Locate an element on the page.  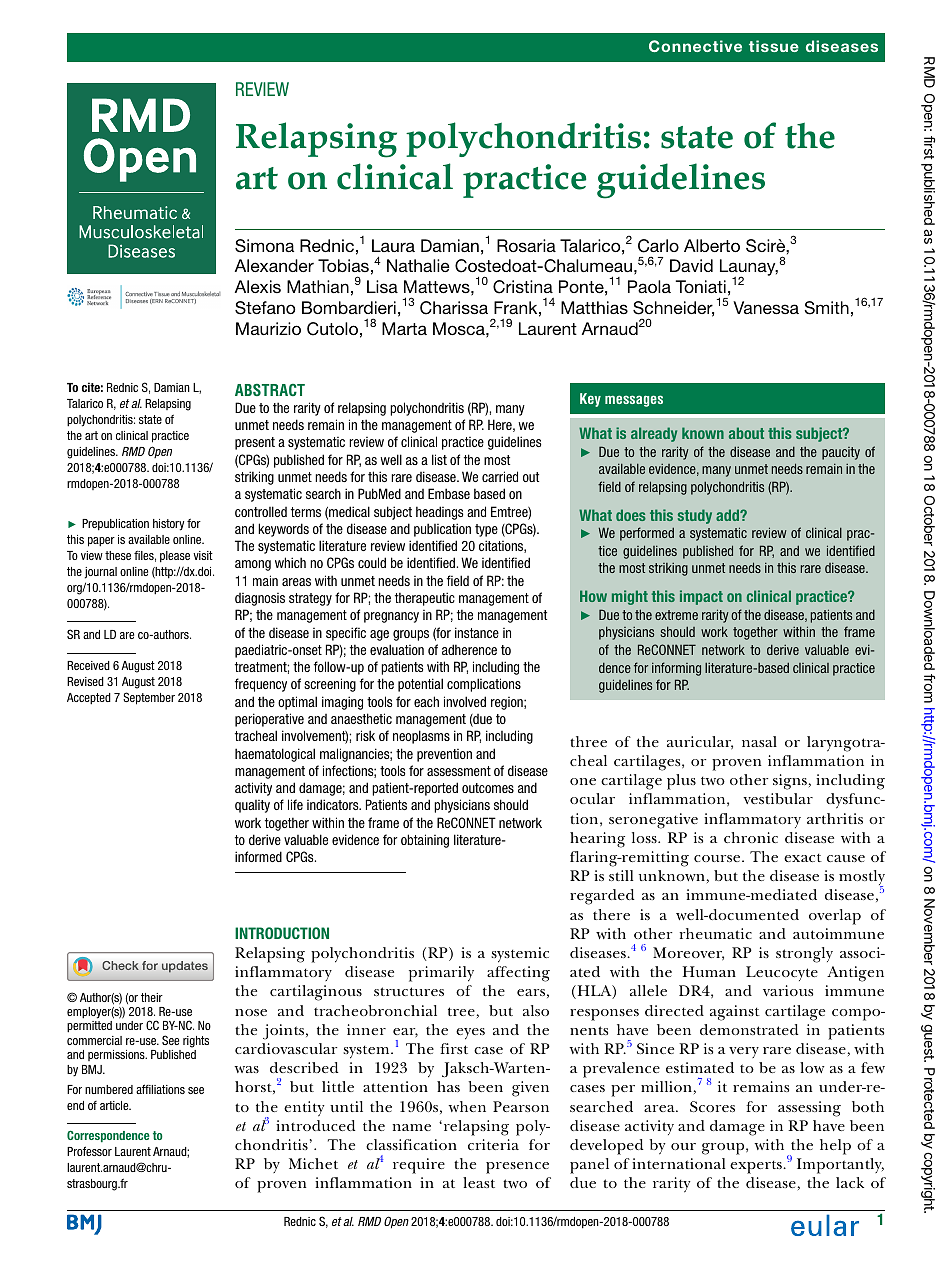
tissue is located at coordinates (774, 46).
